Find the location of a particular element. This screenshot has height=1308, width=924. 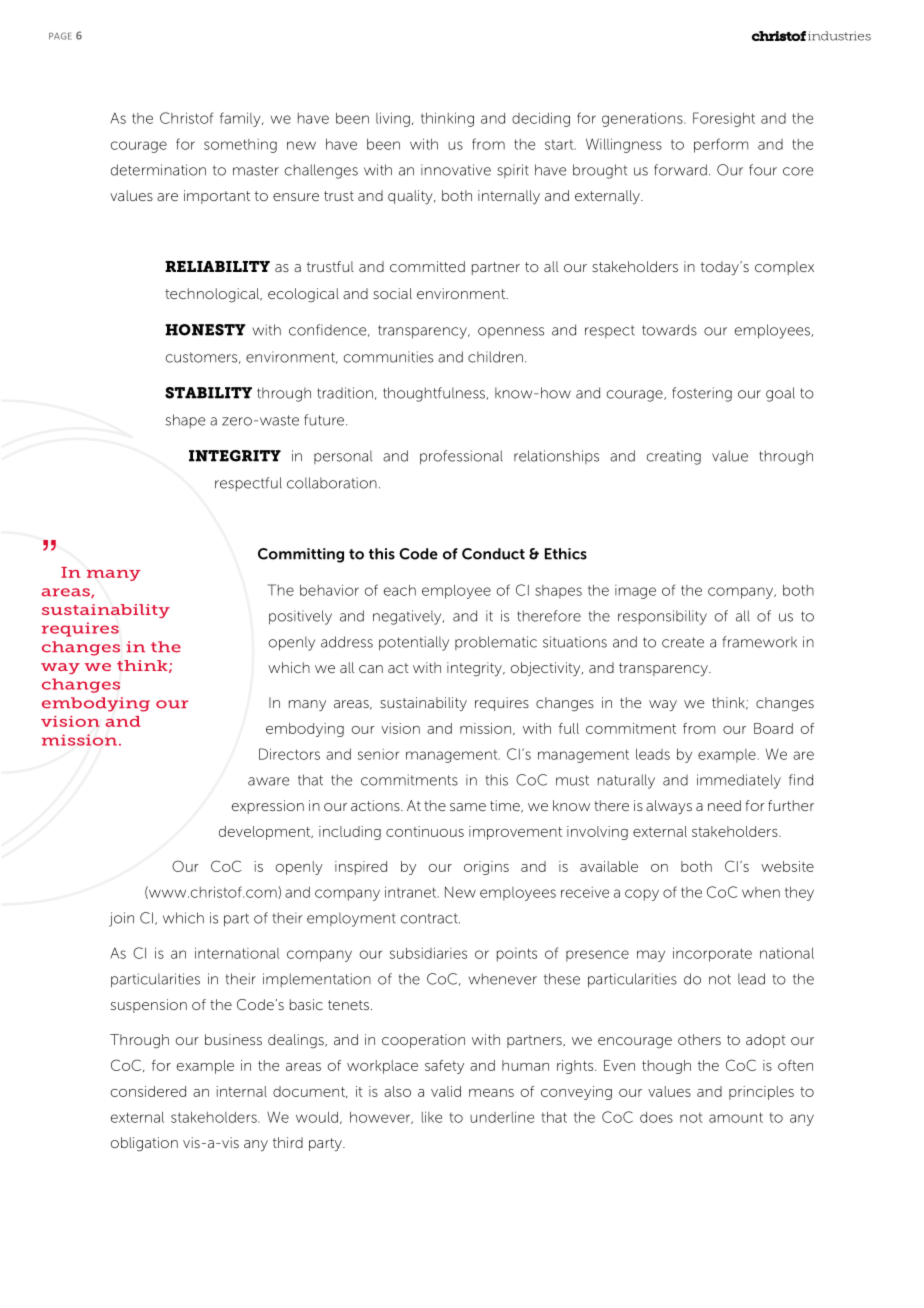

PAGE is located at coordinates (60, 36).
